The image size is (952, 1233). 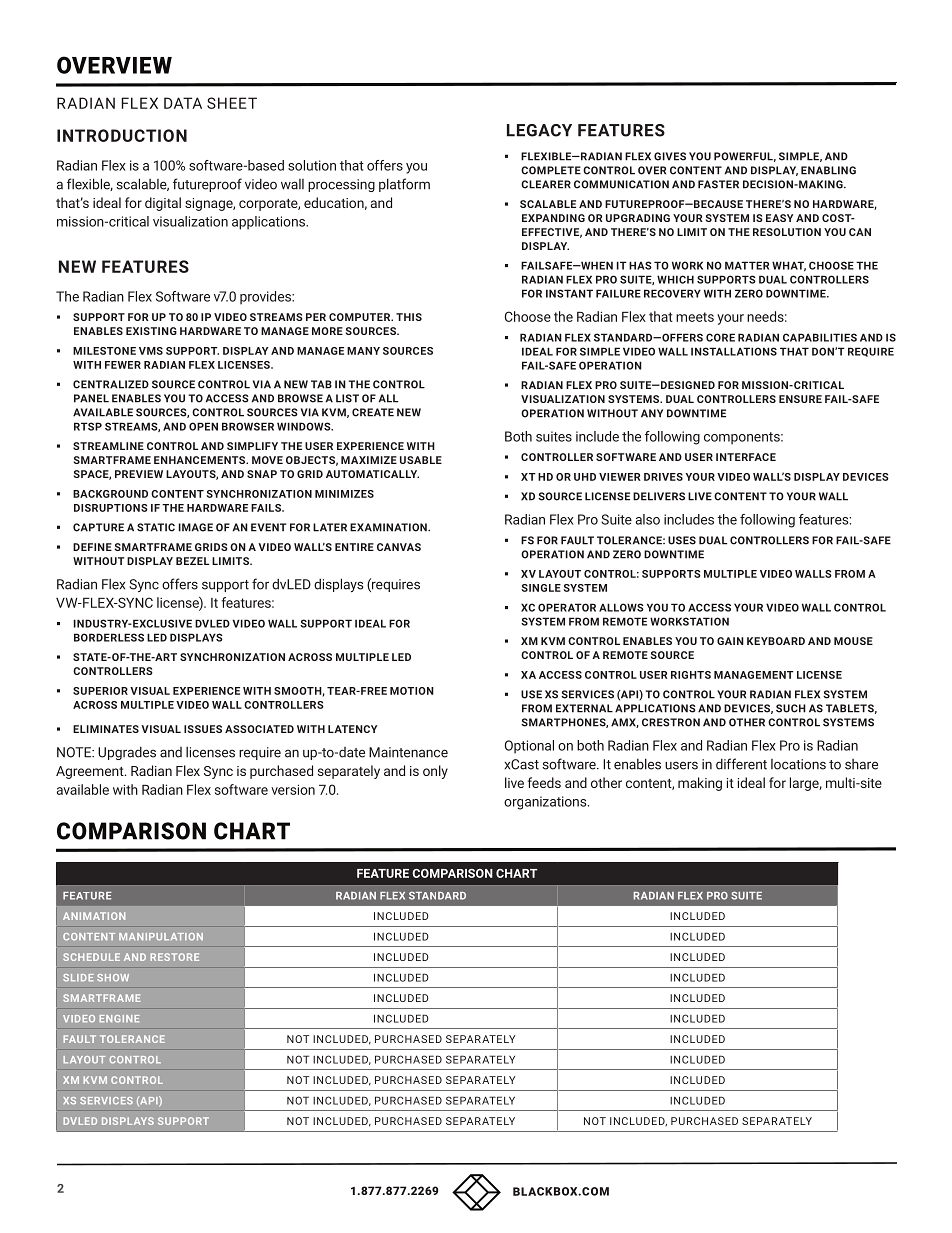 What do you see at coordinates (122, 135) in the document?
I see `INTRODUCTION` at bounding box center [122, 135].
